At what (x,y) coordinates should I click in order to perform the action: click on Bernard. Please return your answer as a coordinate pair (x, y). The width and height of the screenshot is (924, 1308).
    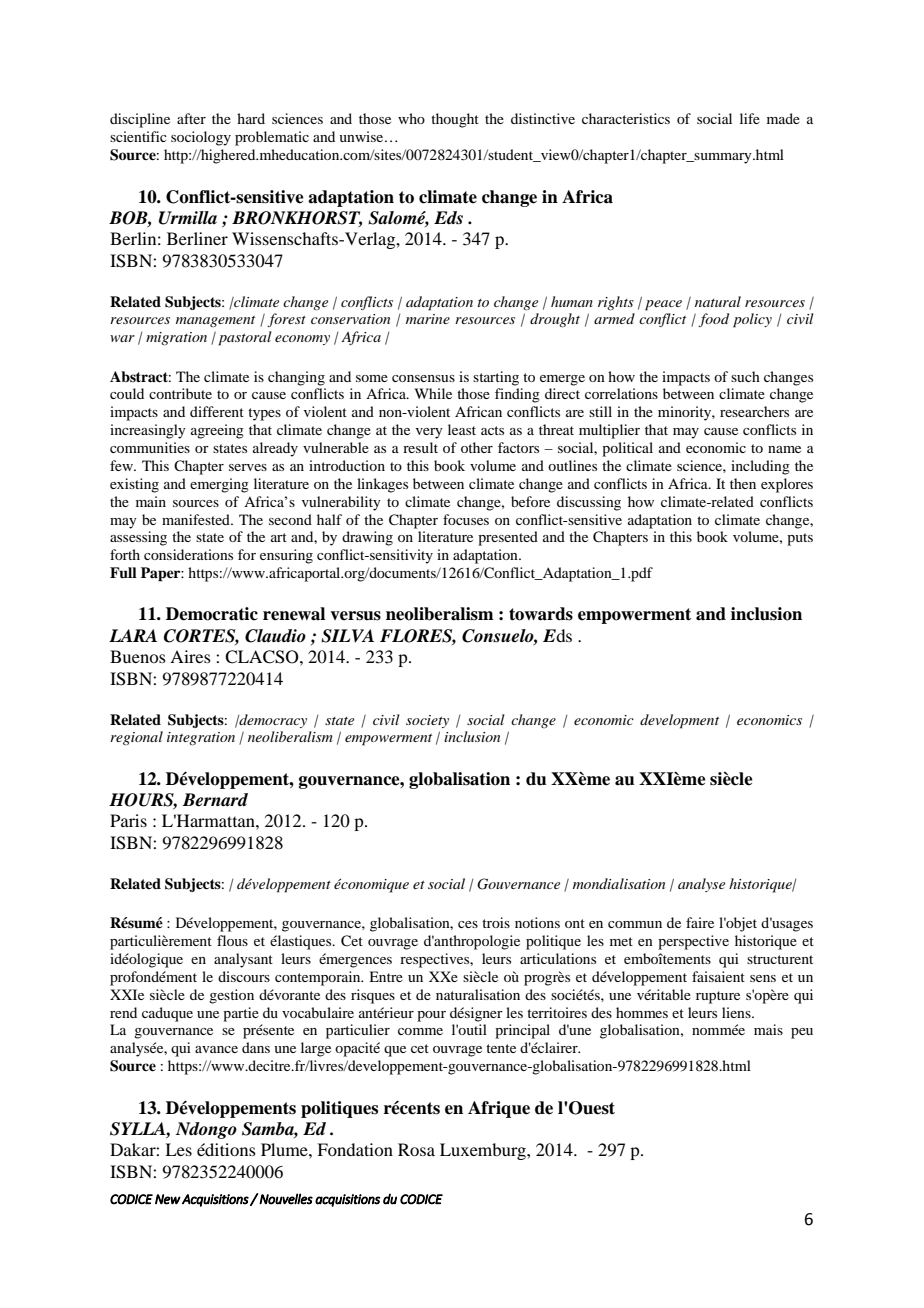
    Looking at the image, I should click on (215, 800).
